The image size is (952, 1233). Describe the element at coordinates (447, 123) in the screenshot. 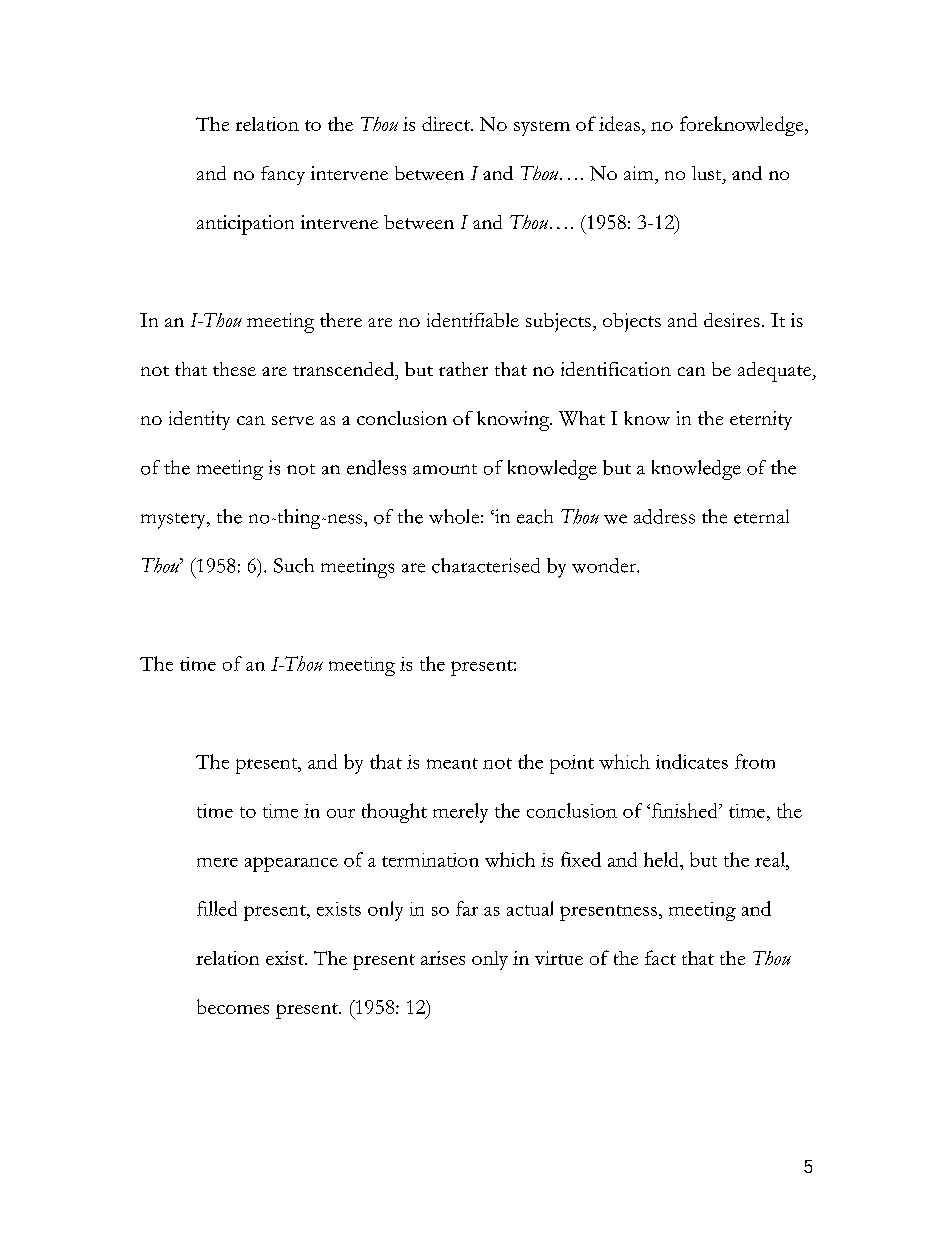

I see `direct` at that location.
